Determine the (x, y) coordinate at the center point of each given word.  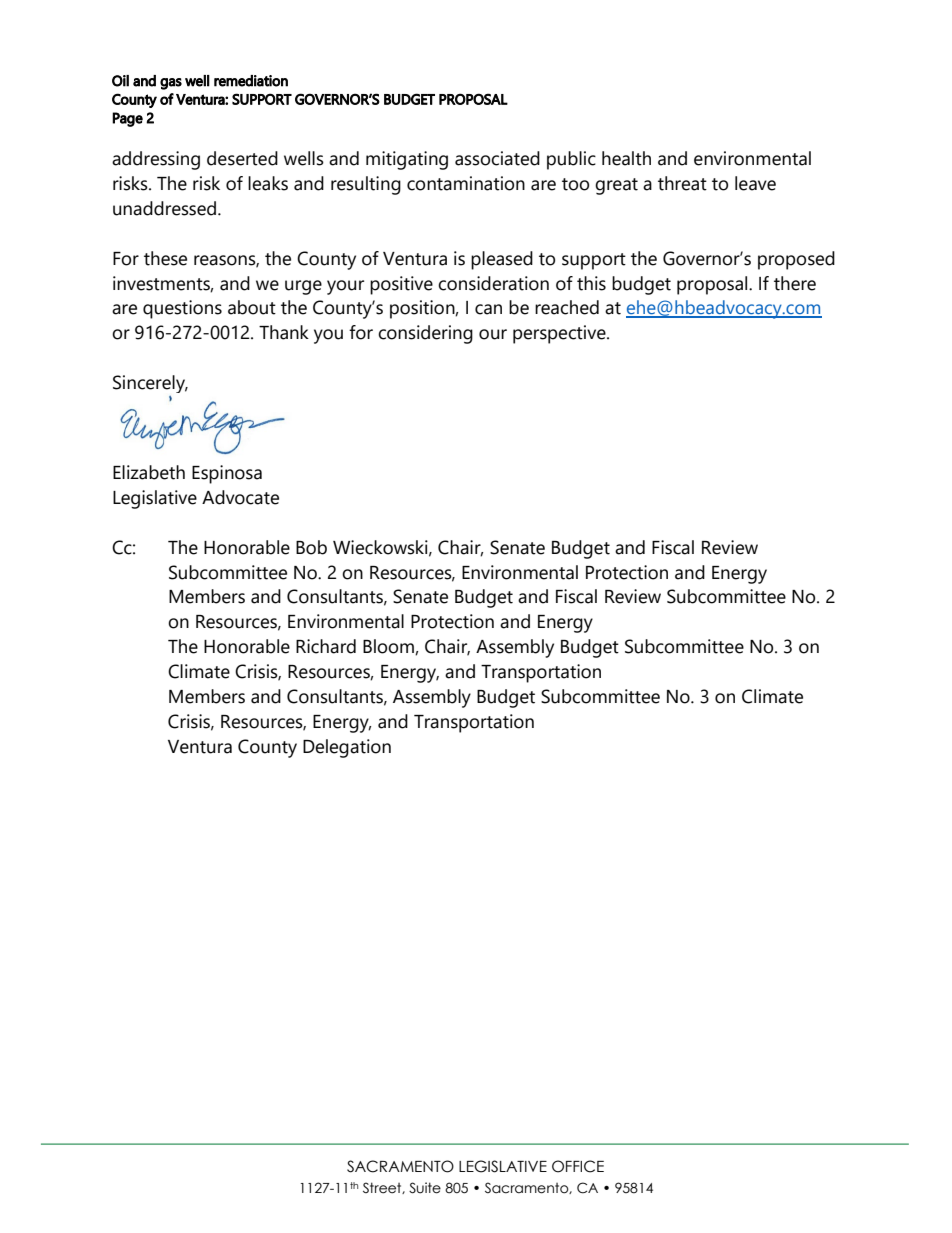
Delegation (347, 748)
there (795, 283)
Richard (326, 646)
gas (171, 84)
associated (497, 158)
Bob (311, 547)
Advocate (240, 497)
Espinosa (227, 474)
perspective (560, 334)
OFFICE (578, 1166)
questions (182, 309)
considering (425, 334)
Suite (425, 1188)
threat (682, 183)
